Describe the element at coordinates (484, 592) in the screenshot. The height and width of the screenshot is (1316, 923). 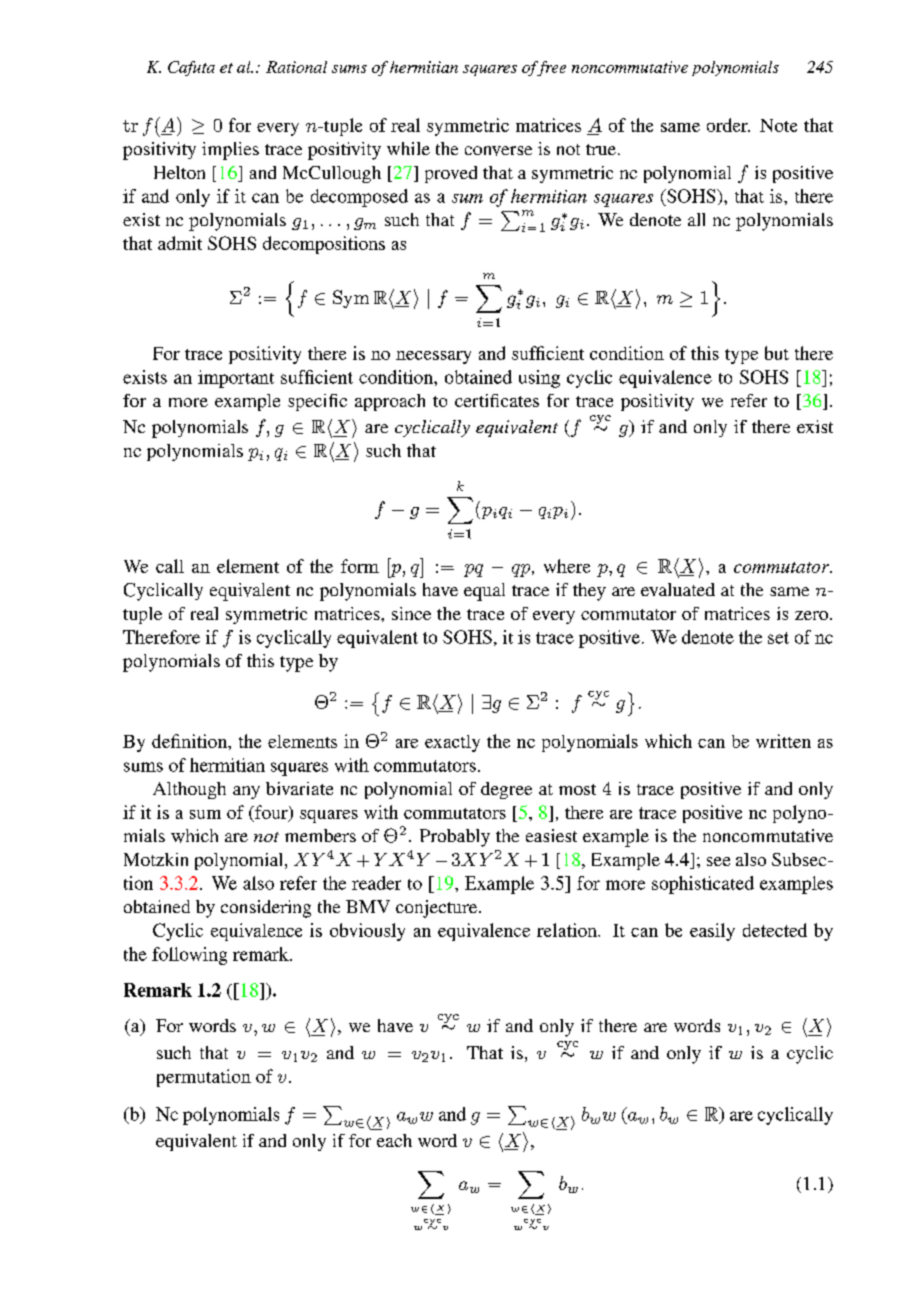
I see `equal` at that location.
